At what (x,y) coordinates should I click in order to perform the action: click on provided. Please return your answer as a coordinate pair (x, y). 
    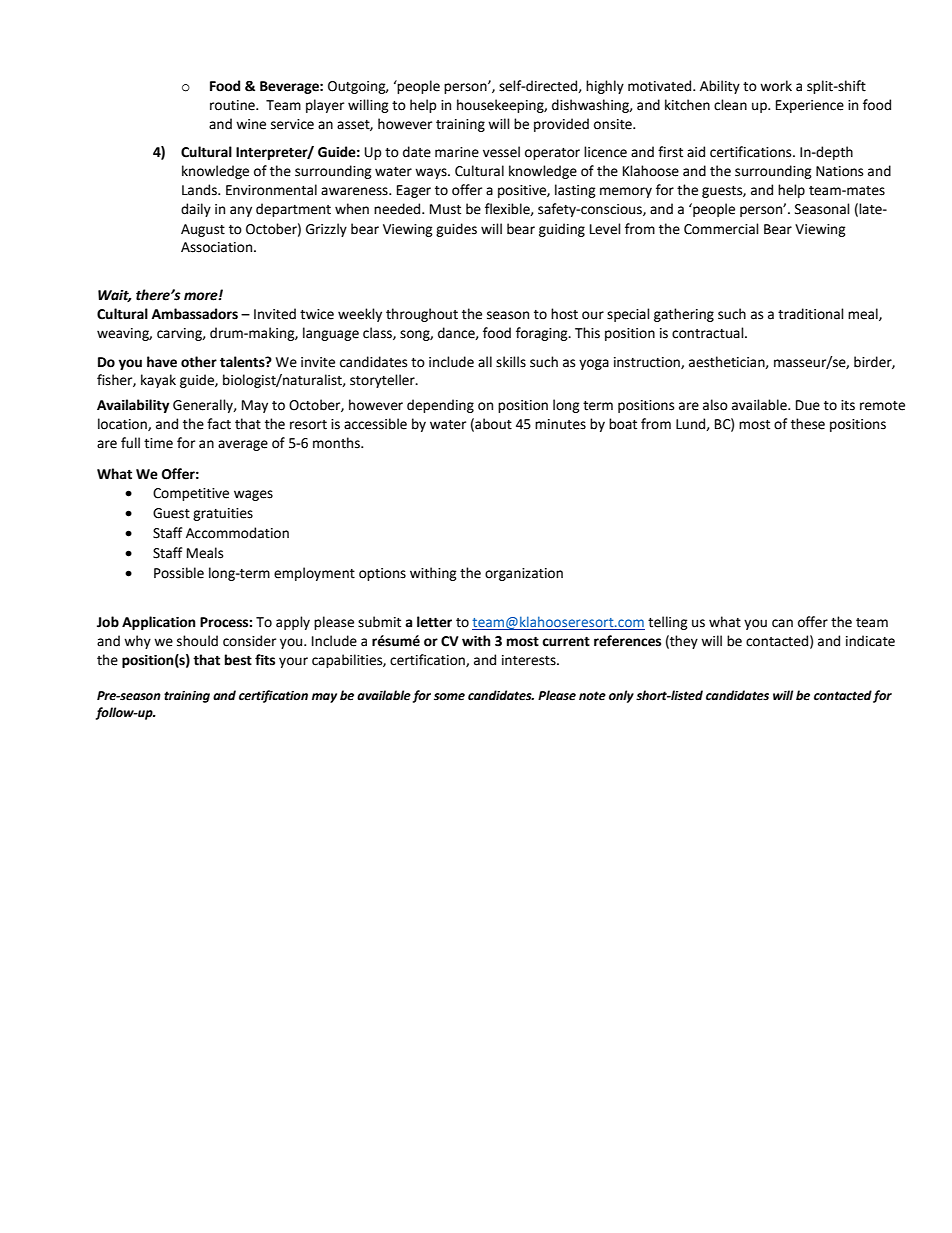
    Looking at the image, I should click on (561, 125).
